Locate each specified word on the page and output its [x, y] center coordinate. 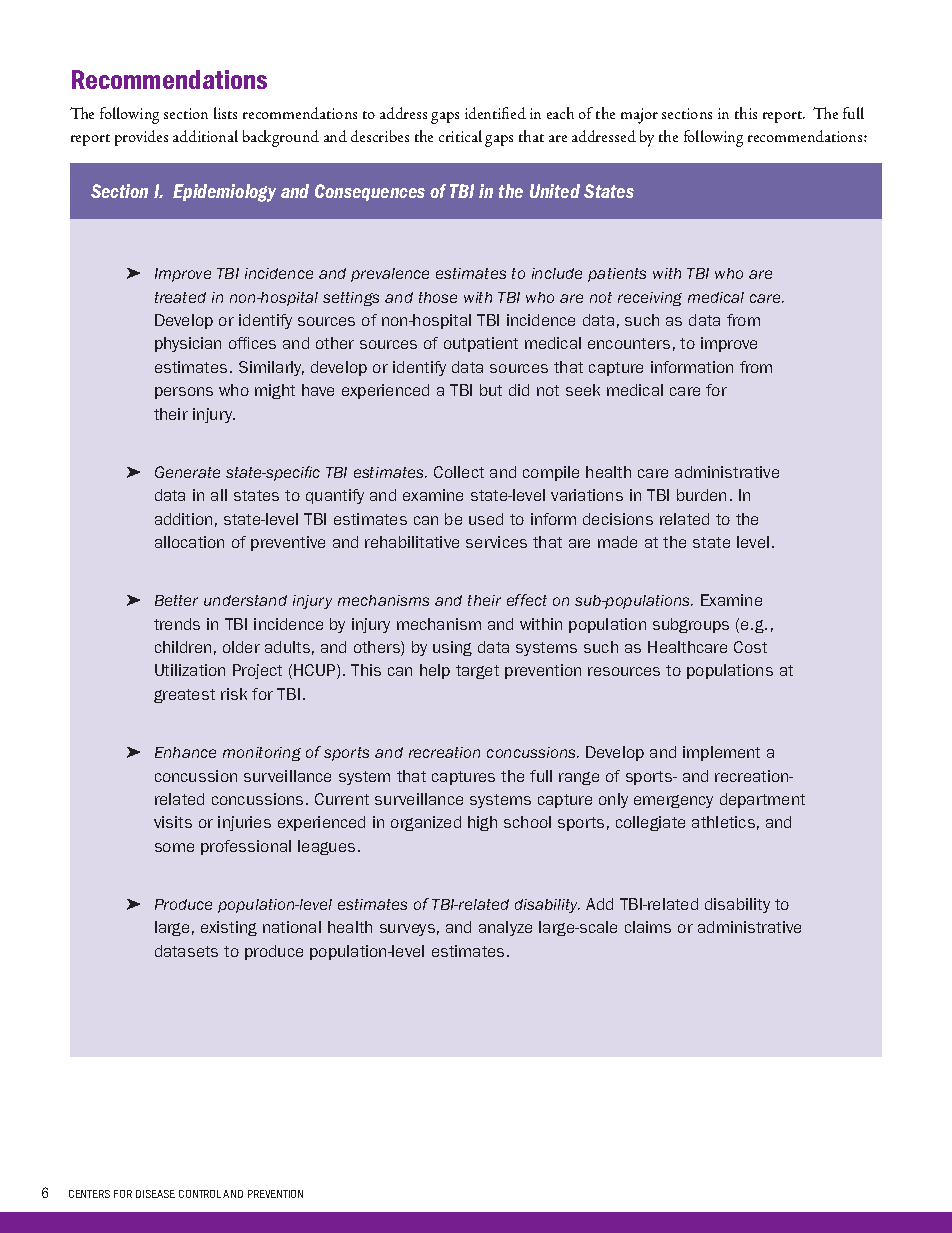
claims [648, 927]
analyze [505, 928]
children [183, 647]
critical [460, 136]
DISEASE [155, 1194]
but [491, 390]
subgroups [691, 625]
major [639, 116]
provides [141, 138]
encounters [629, 343]
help [435, 671]
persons [184, 393]
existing [229, 928]
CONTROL [200, 1194]
